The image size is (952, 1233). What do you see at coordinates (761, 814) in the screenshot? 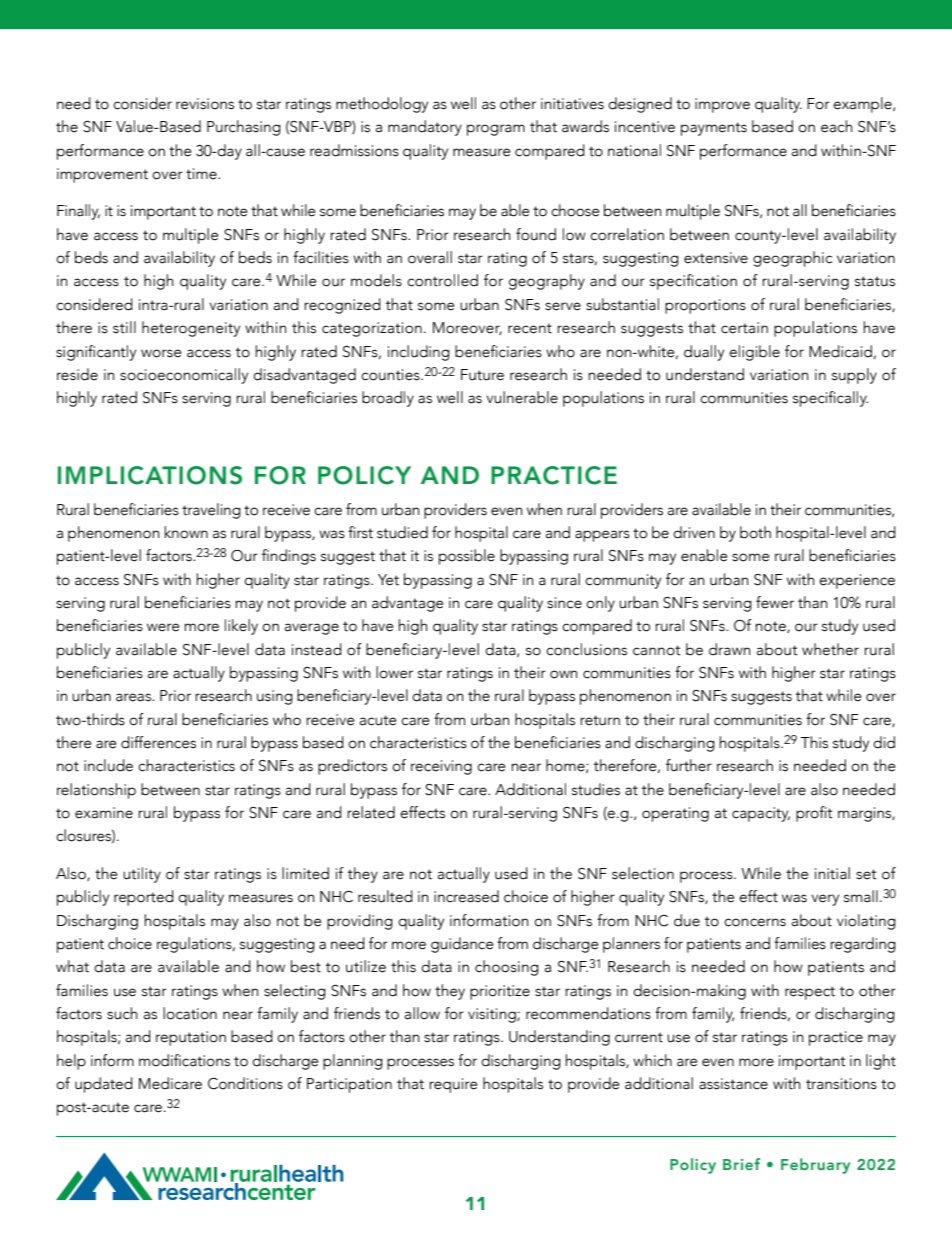
I see `capacity` at bounding box center [761, 814].
